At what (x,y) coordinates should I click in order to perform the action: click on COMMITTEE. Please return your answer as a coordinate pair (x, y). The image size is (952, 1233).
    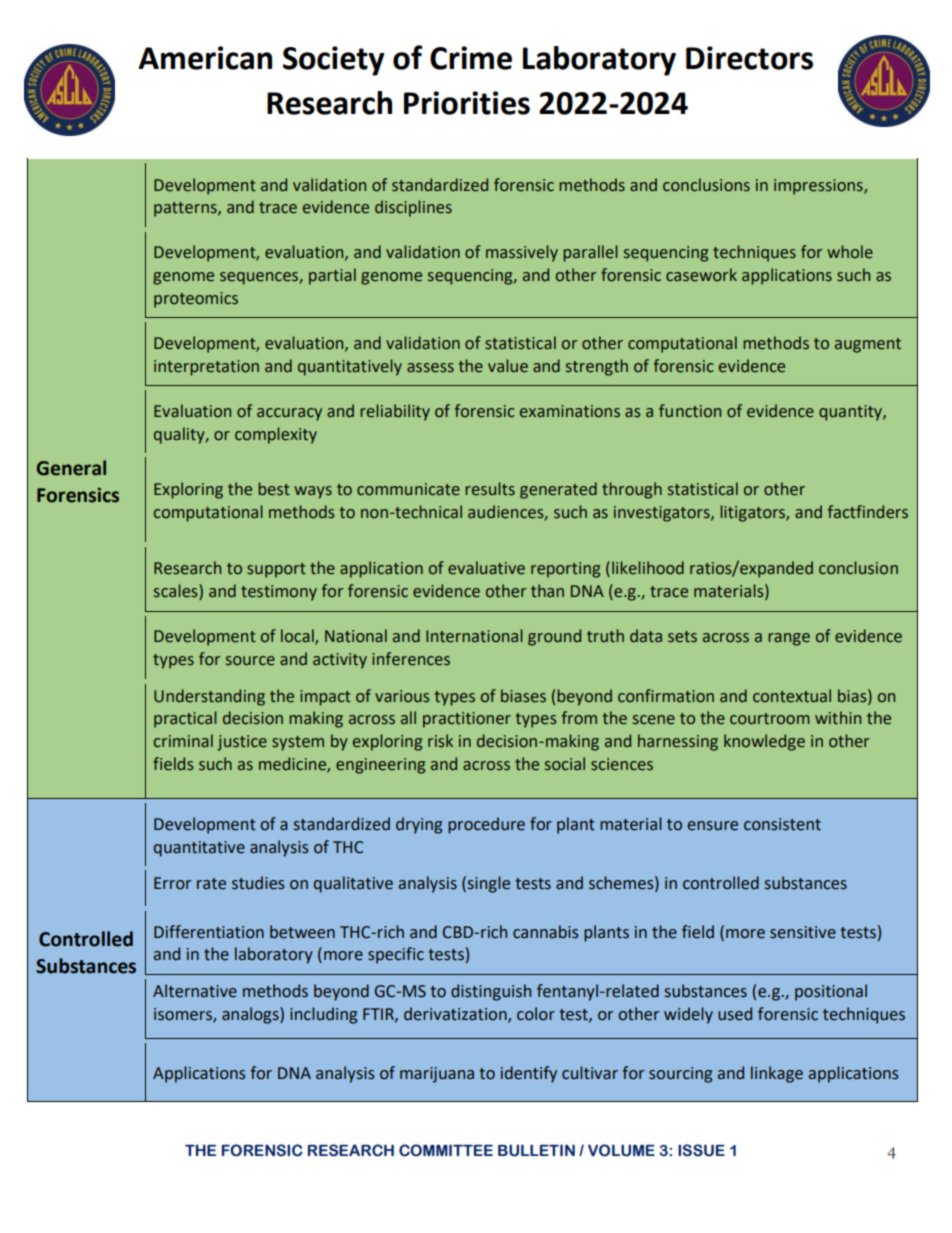
    Looking at the image, I should click on (446, 1150).
